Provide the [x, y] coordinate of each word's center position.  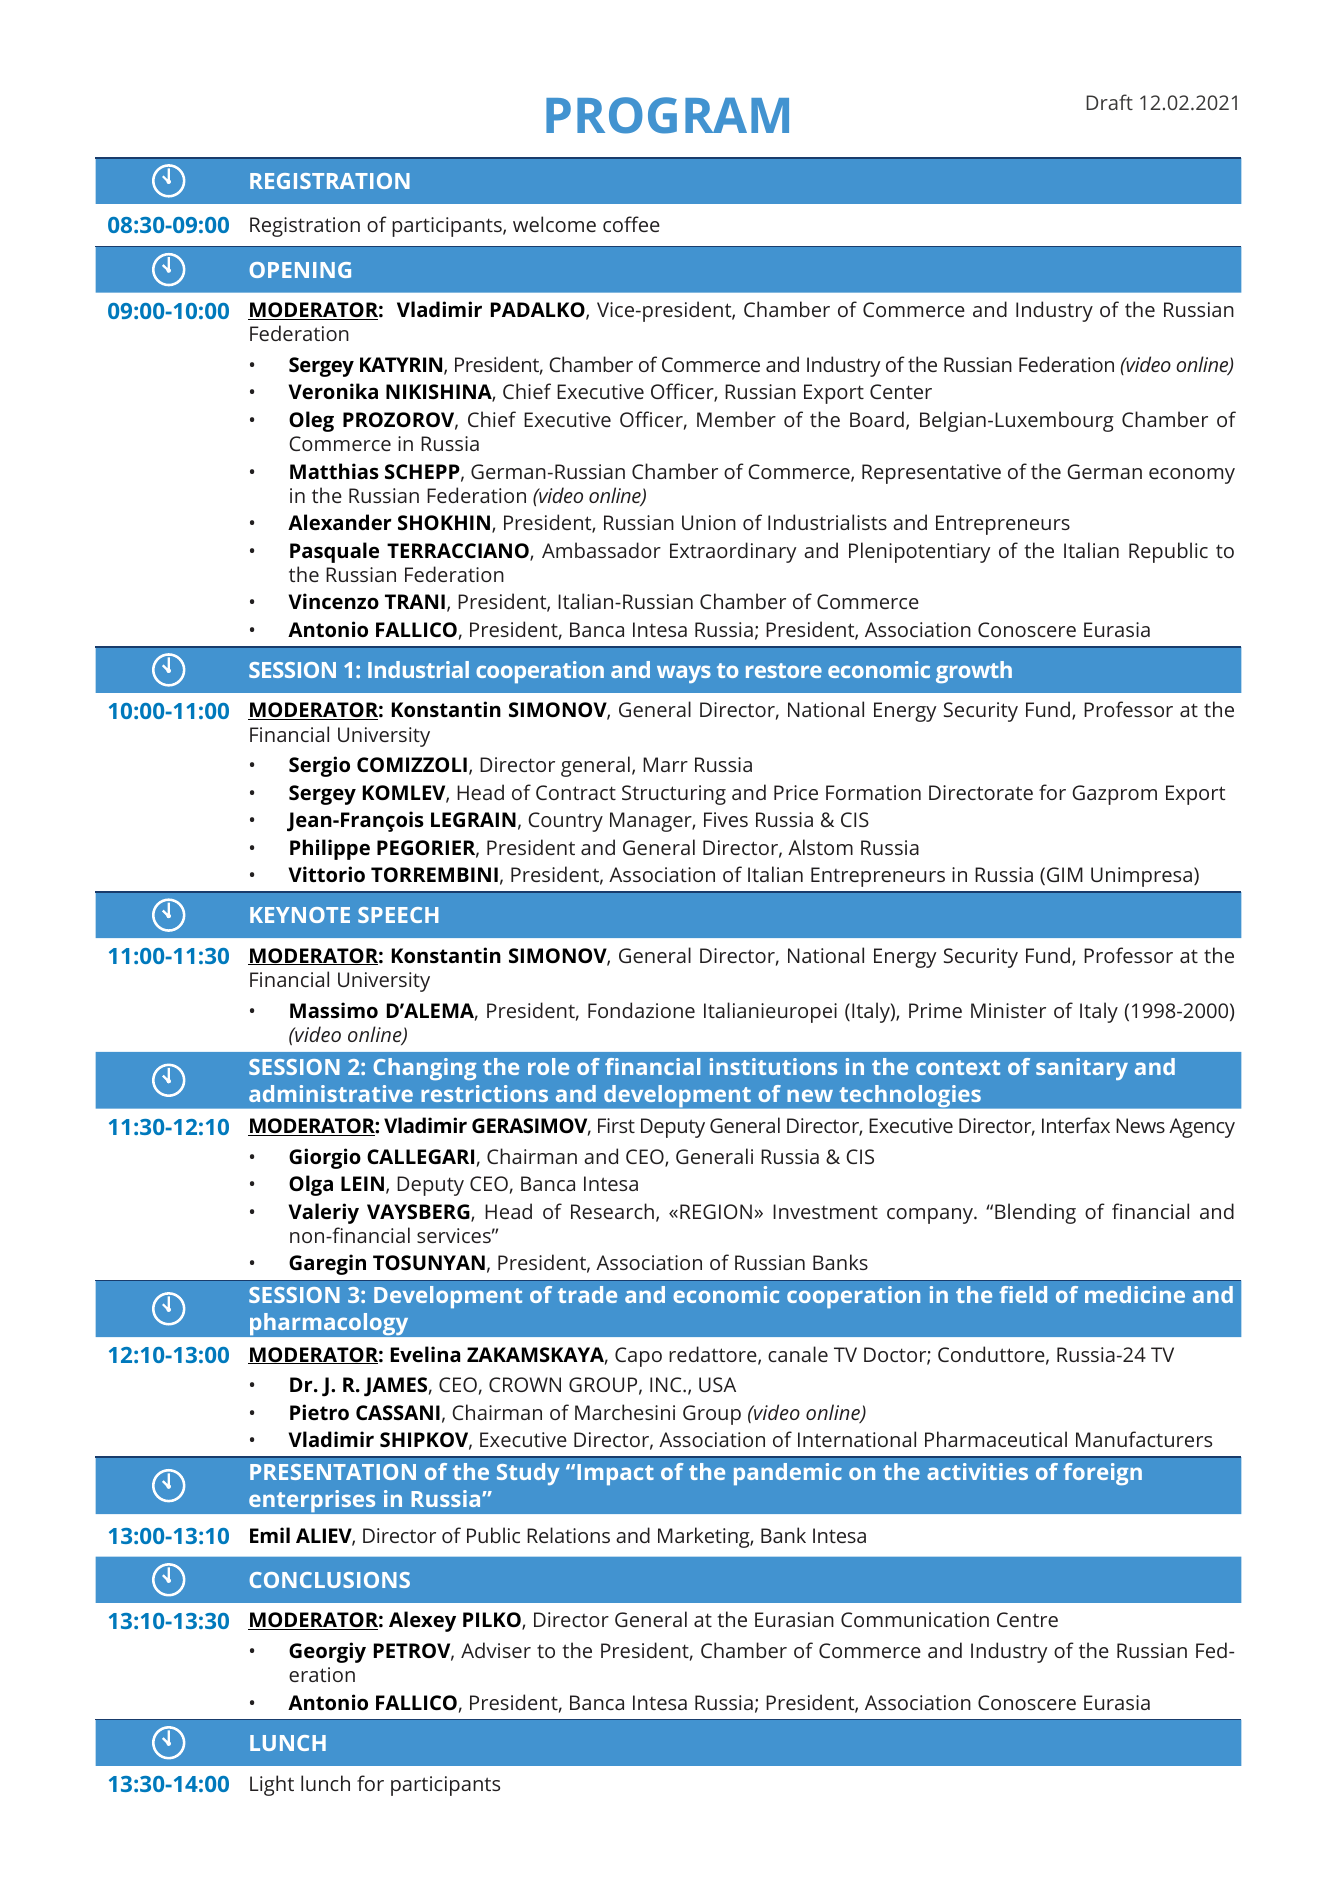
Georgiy [327, 1652]
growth [974, 672]
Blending [1035, 1213]
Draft [1109, 102]
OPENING [300, 270]
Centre [1027, 1619]
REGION [716, 1211]
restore [784, 670]
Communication [915, 1619]
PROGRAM [667, 115]
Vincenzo [334, 601]
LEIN [362, 1183]
